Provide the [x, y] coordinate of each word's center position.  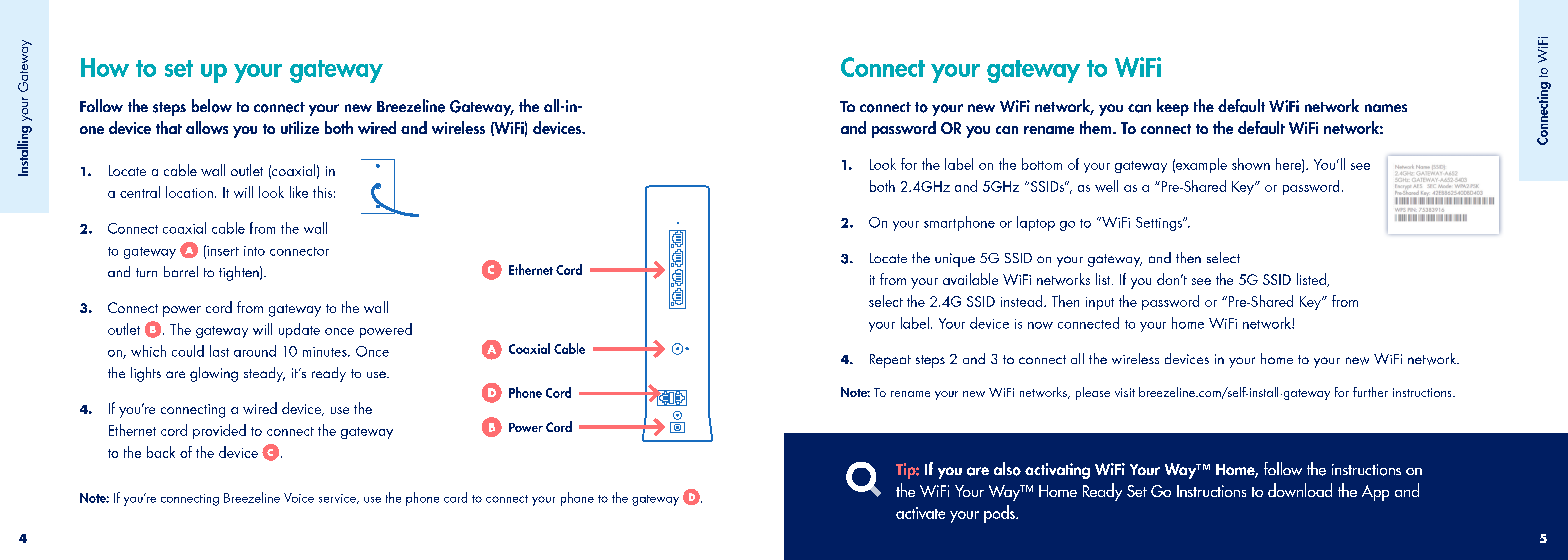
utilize [300, 127]
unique [955, 260]
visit [1125, 392]
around [255, 351]
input [1100, 303]
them [1097, 127]
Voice [299, 498]
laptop [1036, 223]
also [1007, 469]
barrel [181, 271]
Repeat [890, 361]
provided [219, 431]
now [1040, 325]
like [299, 192]
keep [1173, 107]
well [1106, 186]
